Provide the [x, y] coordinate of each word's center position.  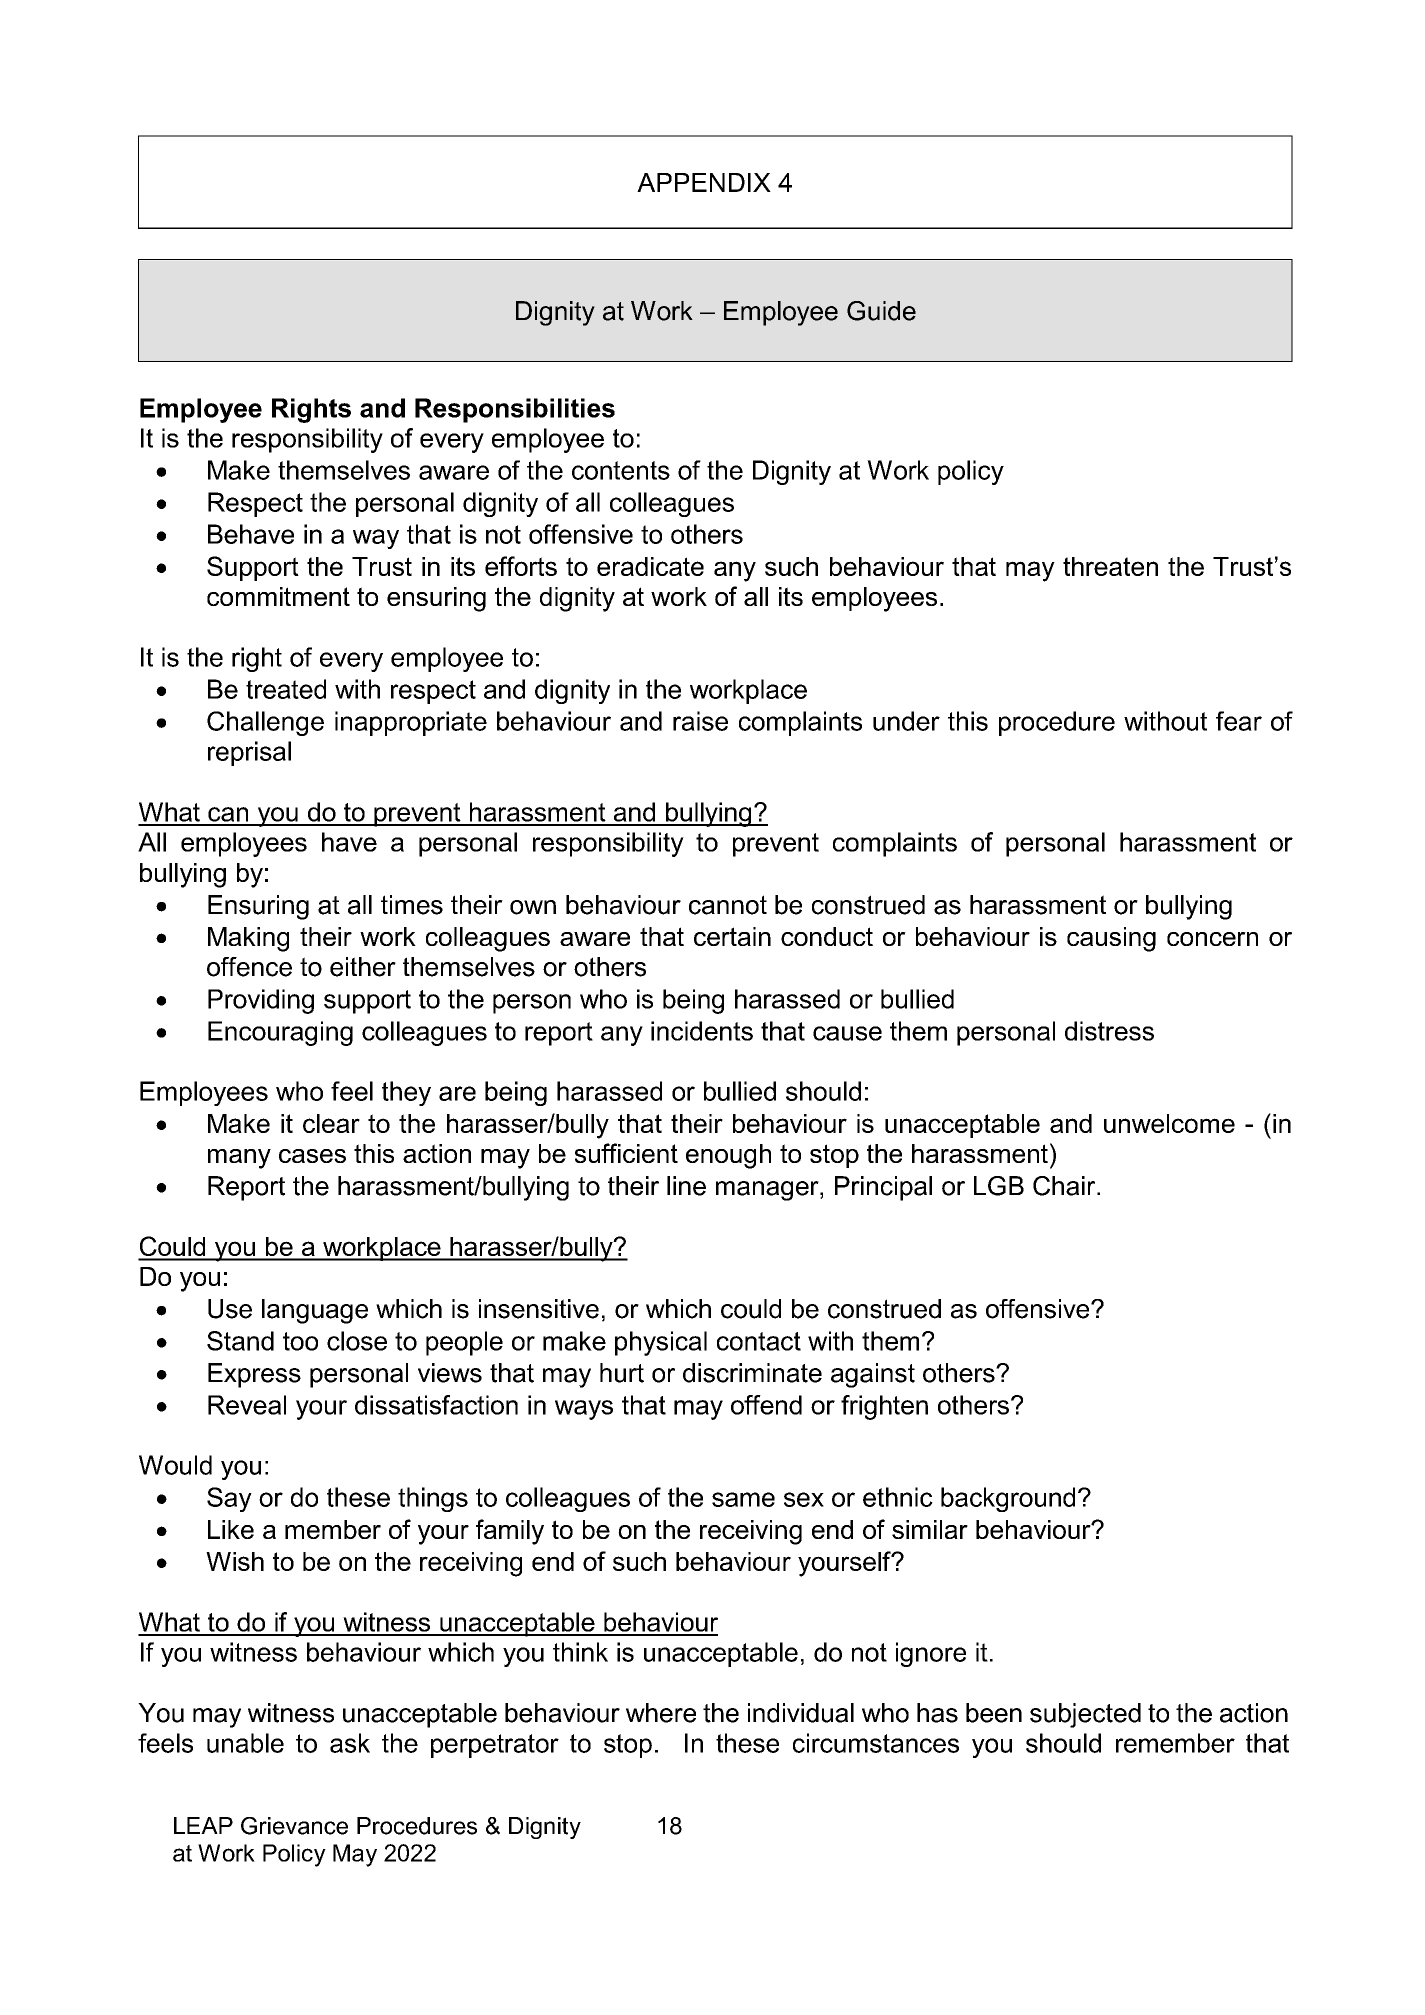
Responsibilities [515, 410]
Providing [261, 1001]
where [661, 1713]
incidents [702, 1031]
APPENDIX [704, 182]
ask [350, 1743]
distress [1109, 1031]
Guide [881, 311]
